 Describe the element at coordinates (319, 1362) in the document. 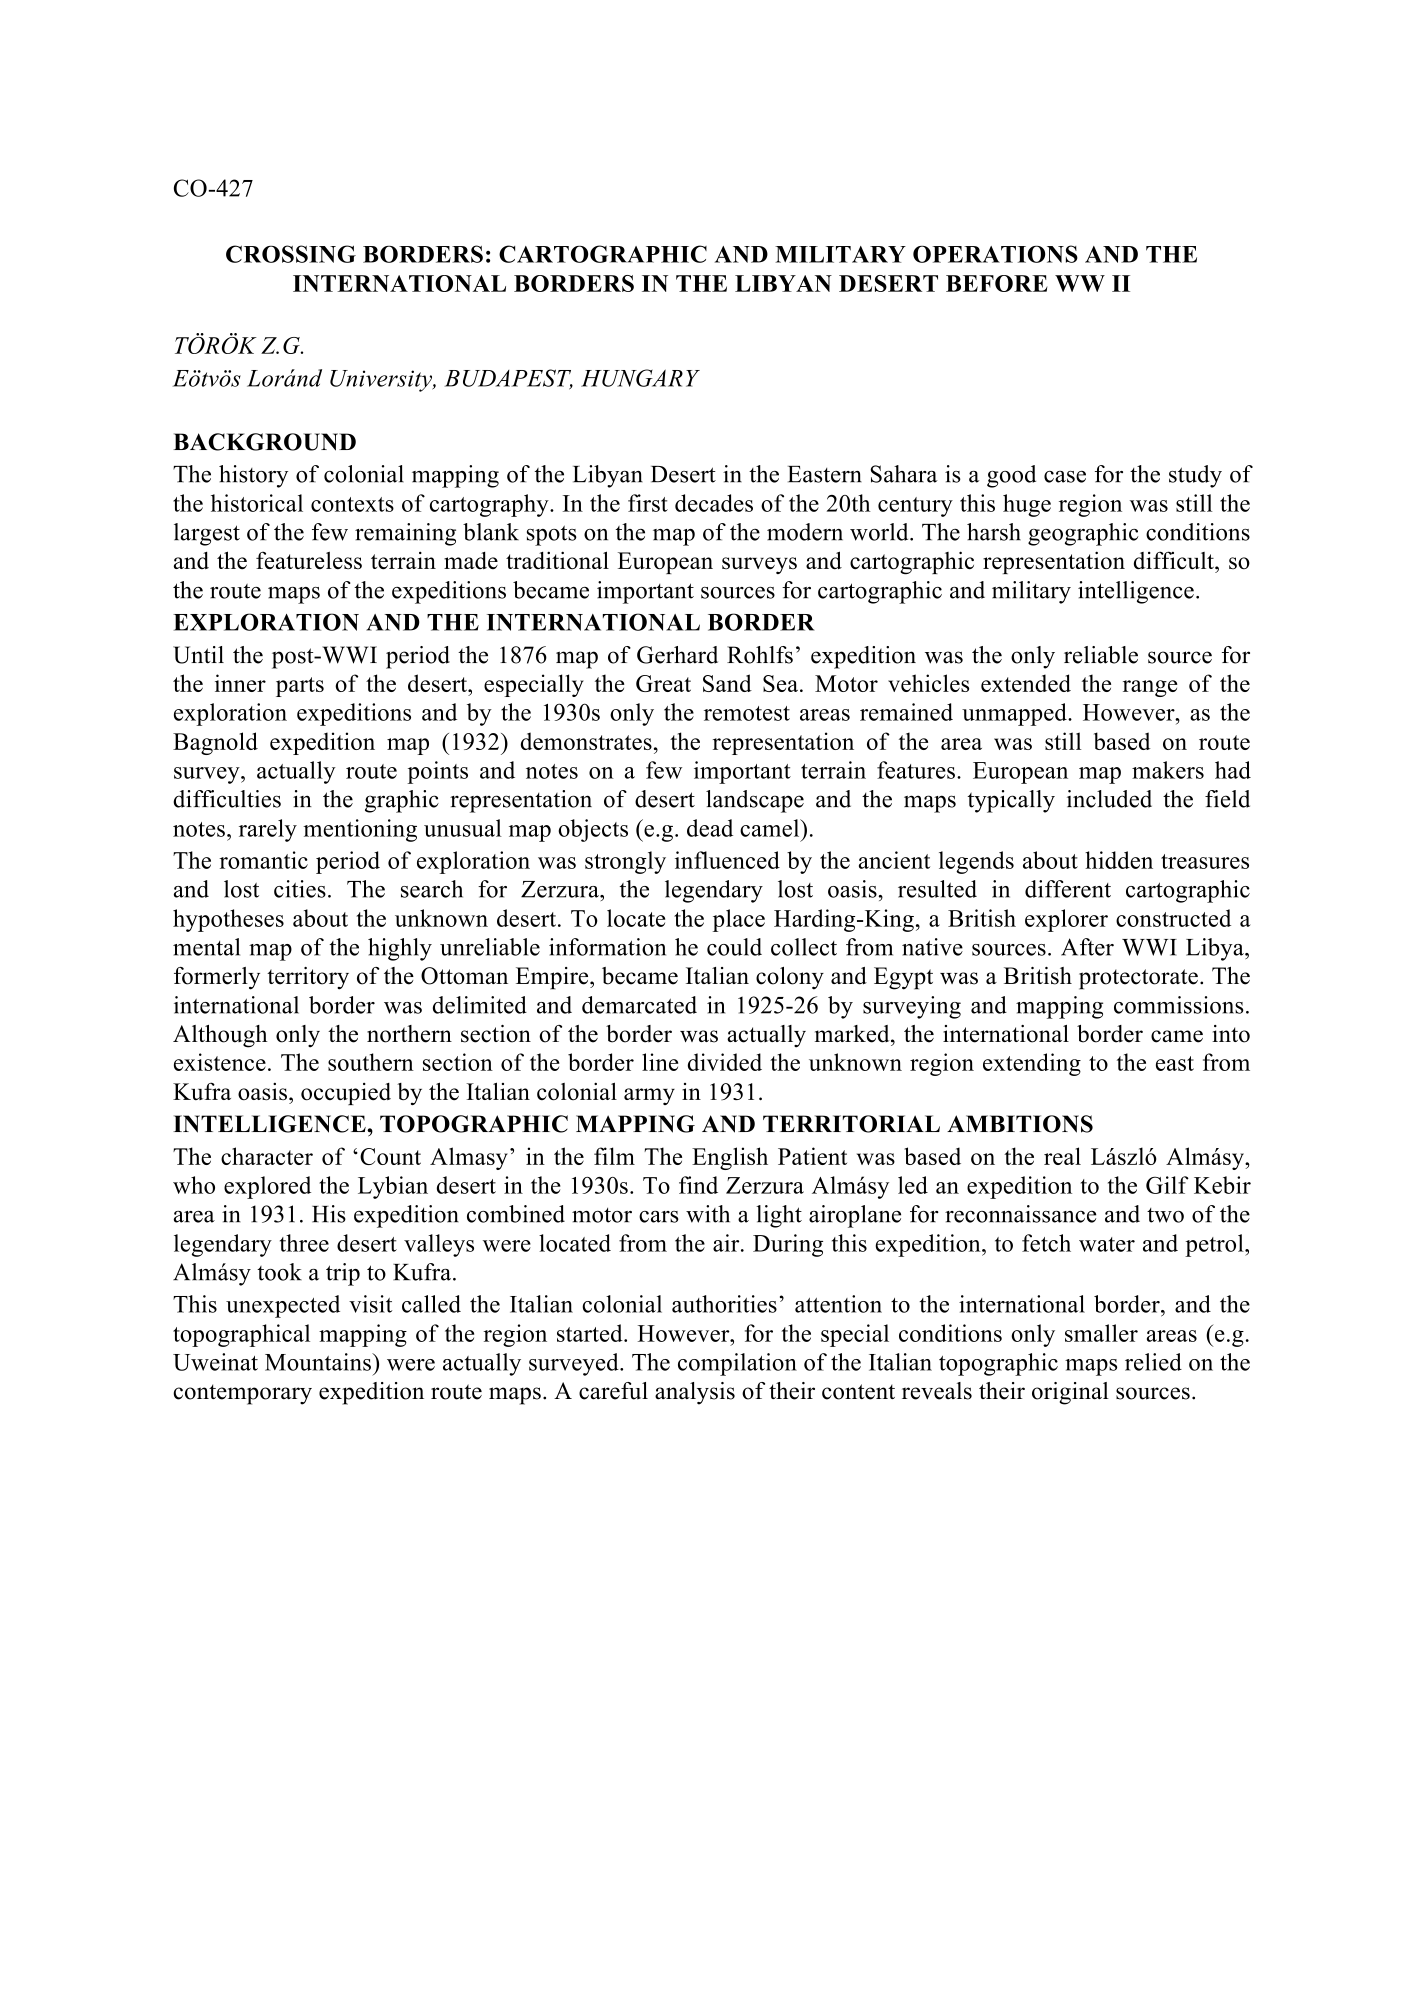

I see `Mountains` at that location.
